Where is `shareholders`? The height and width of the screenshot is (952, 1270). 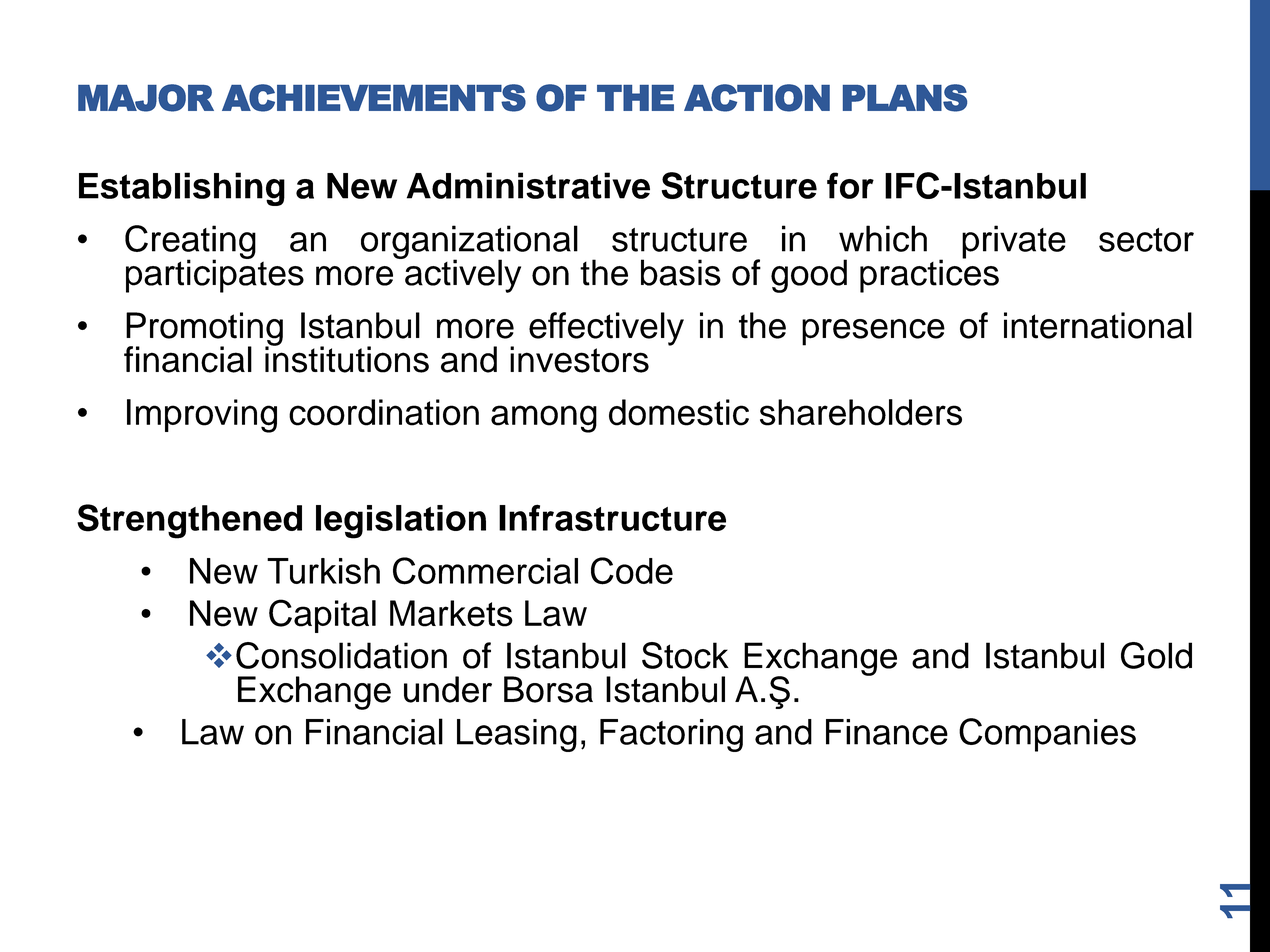
shareholders is located at coordinates (861, 412).
